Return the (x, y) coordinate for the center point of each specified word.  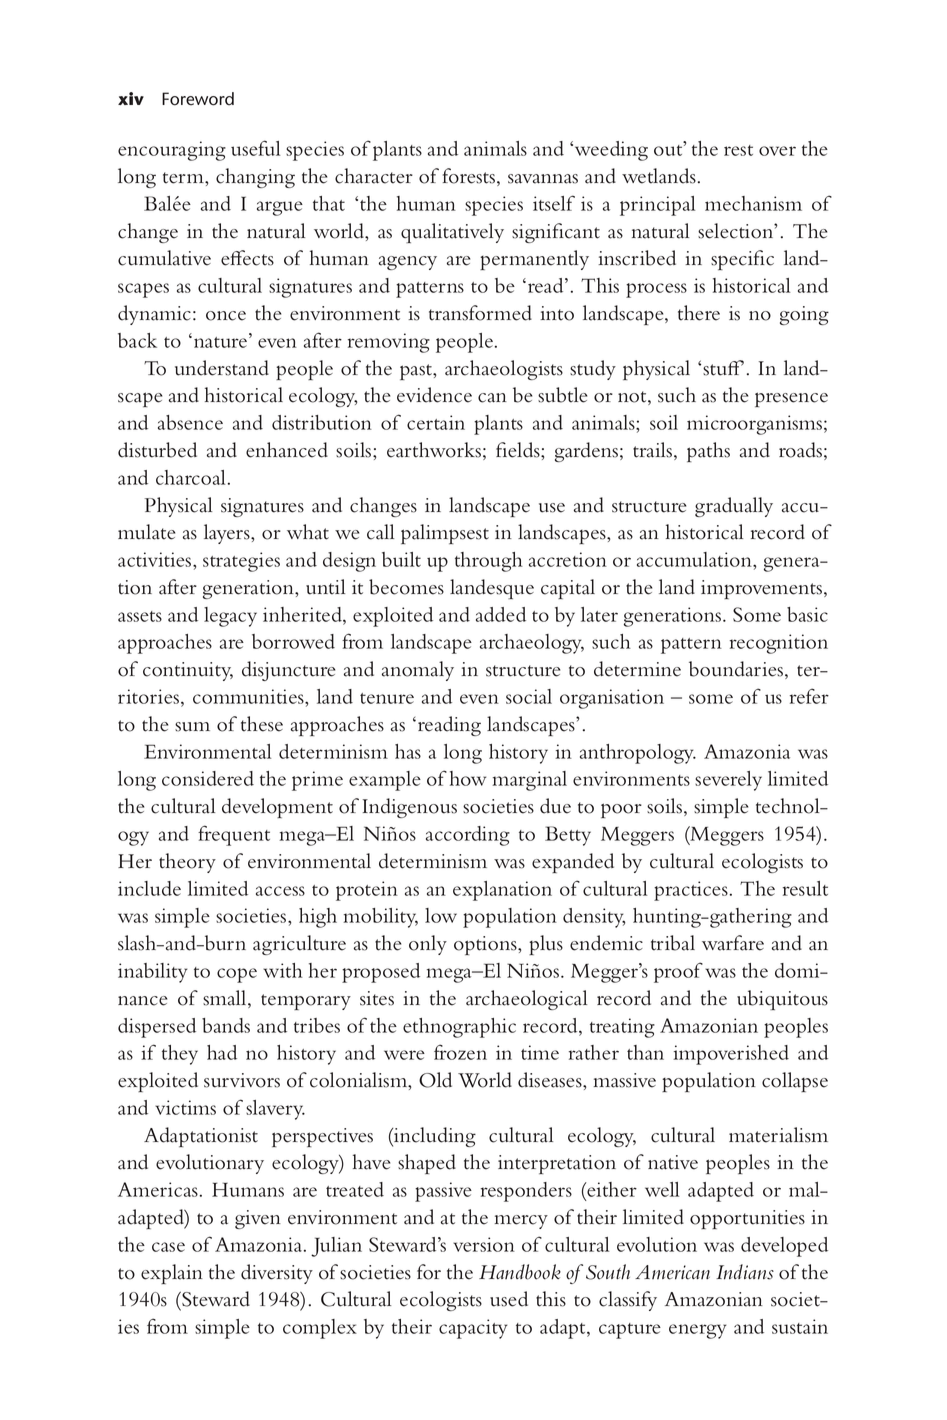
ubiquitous (782, 1000)
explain (172, 1274)
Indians (745, 1272)
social (529, 696)
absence (190, 422)
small (226, 999)
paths (708, 452)
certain (436, 422)
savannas (543, 179)
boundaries (737, 670)
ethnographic (459, 1028)
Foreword (198, 99)
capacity (473, 1329)
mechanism (753, 203)
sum (192, 727)
